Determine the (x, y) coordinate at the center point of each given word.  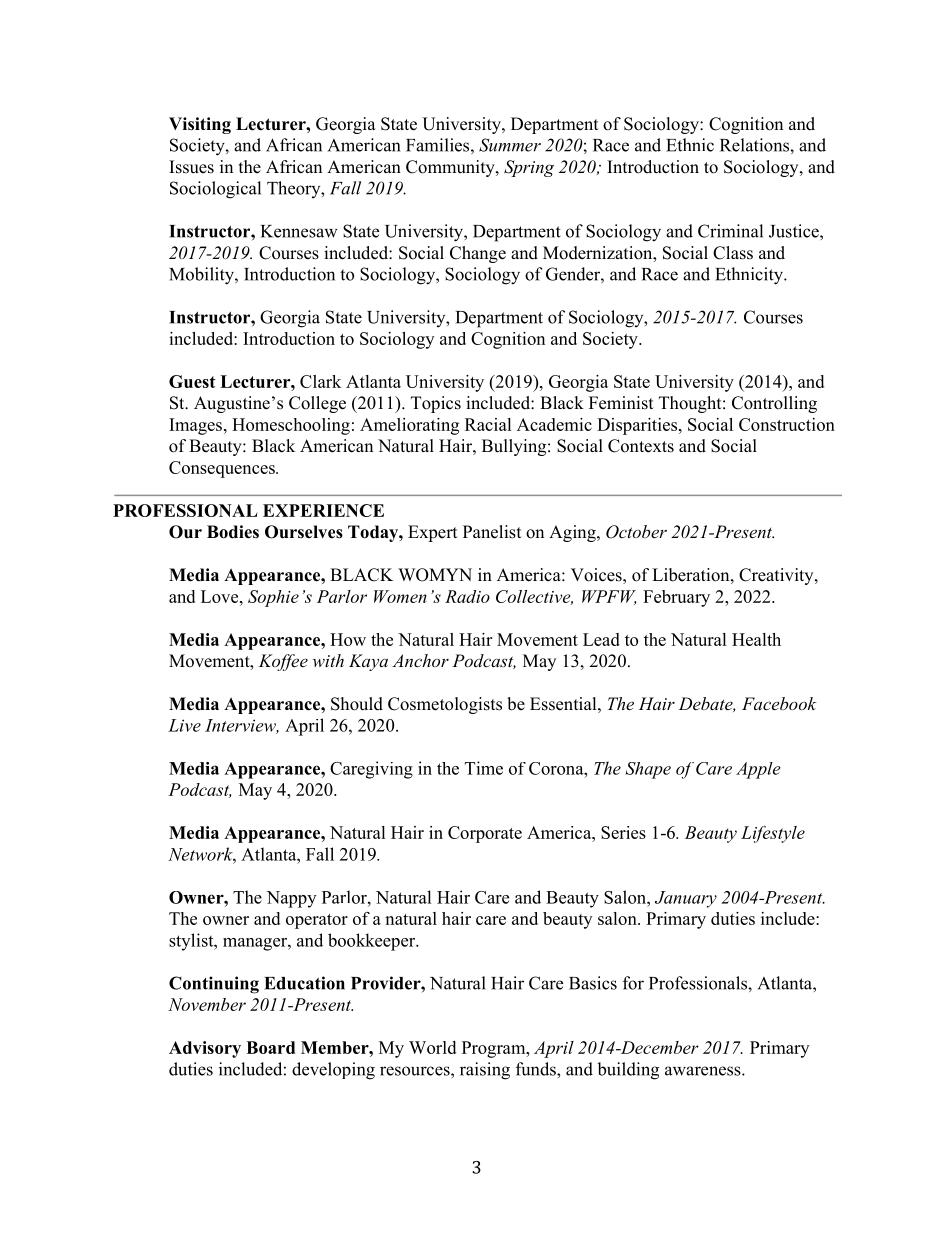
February (676, 598)
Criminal (730, 231)
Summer (510, 145)
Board (270, 1047)
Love (221, 596)
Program (495, 1049)
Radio (467, 596)
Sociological (215, 190)
